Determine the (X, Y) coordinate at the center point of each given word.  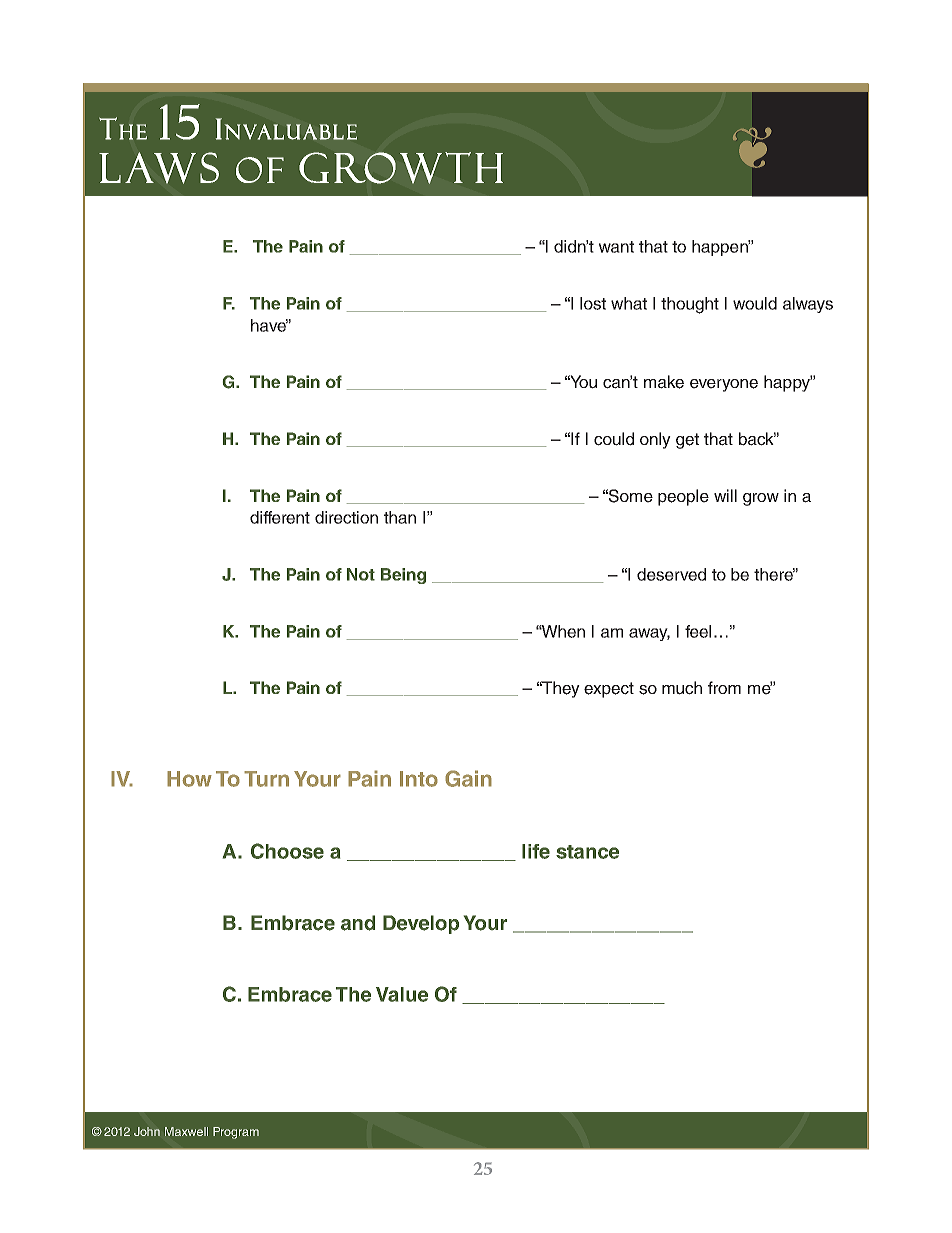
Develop (421, 924)
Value (402, 994)
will (725, 495)
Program (236, 1133)
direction (346, 517)
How (189, 779)
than (400, 517)
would (755, 303)
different (280, 517)
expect (609, 690)
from (724, 687)
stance (587, 852)
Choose (287, 851)
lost (593, 303)
